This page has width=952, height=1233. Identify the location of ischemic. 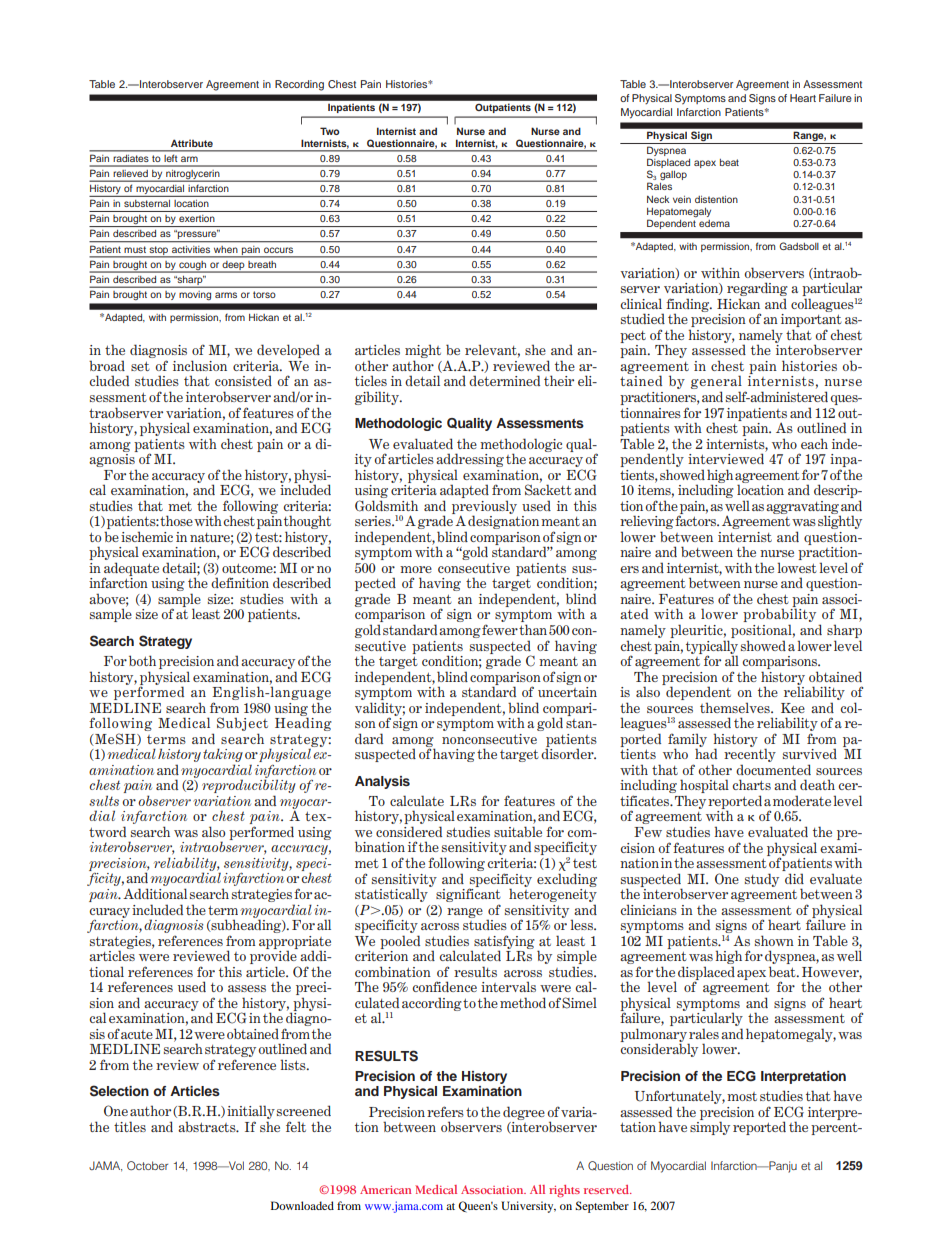
(147, 536).
